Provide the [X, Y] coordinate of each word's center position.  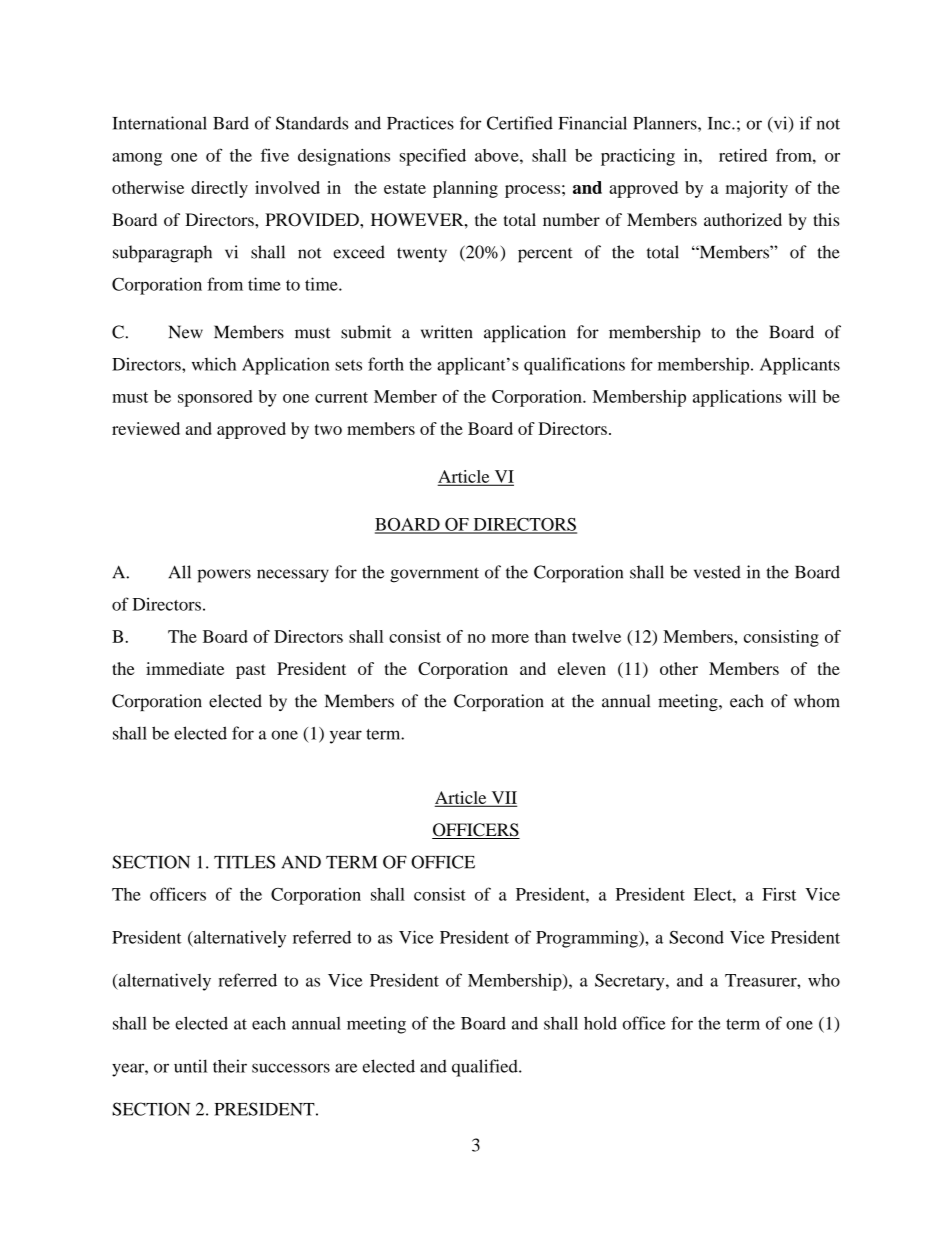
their [230, 1066]
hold [600, 1023]
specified [433, 157]
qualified [486, 1068]
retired [743, 155]
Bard [231, 123]
